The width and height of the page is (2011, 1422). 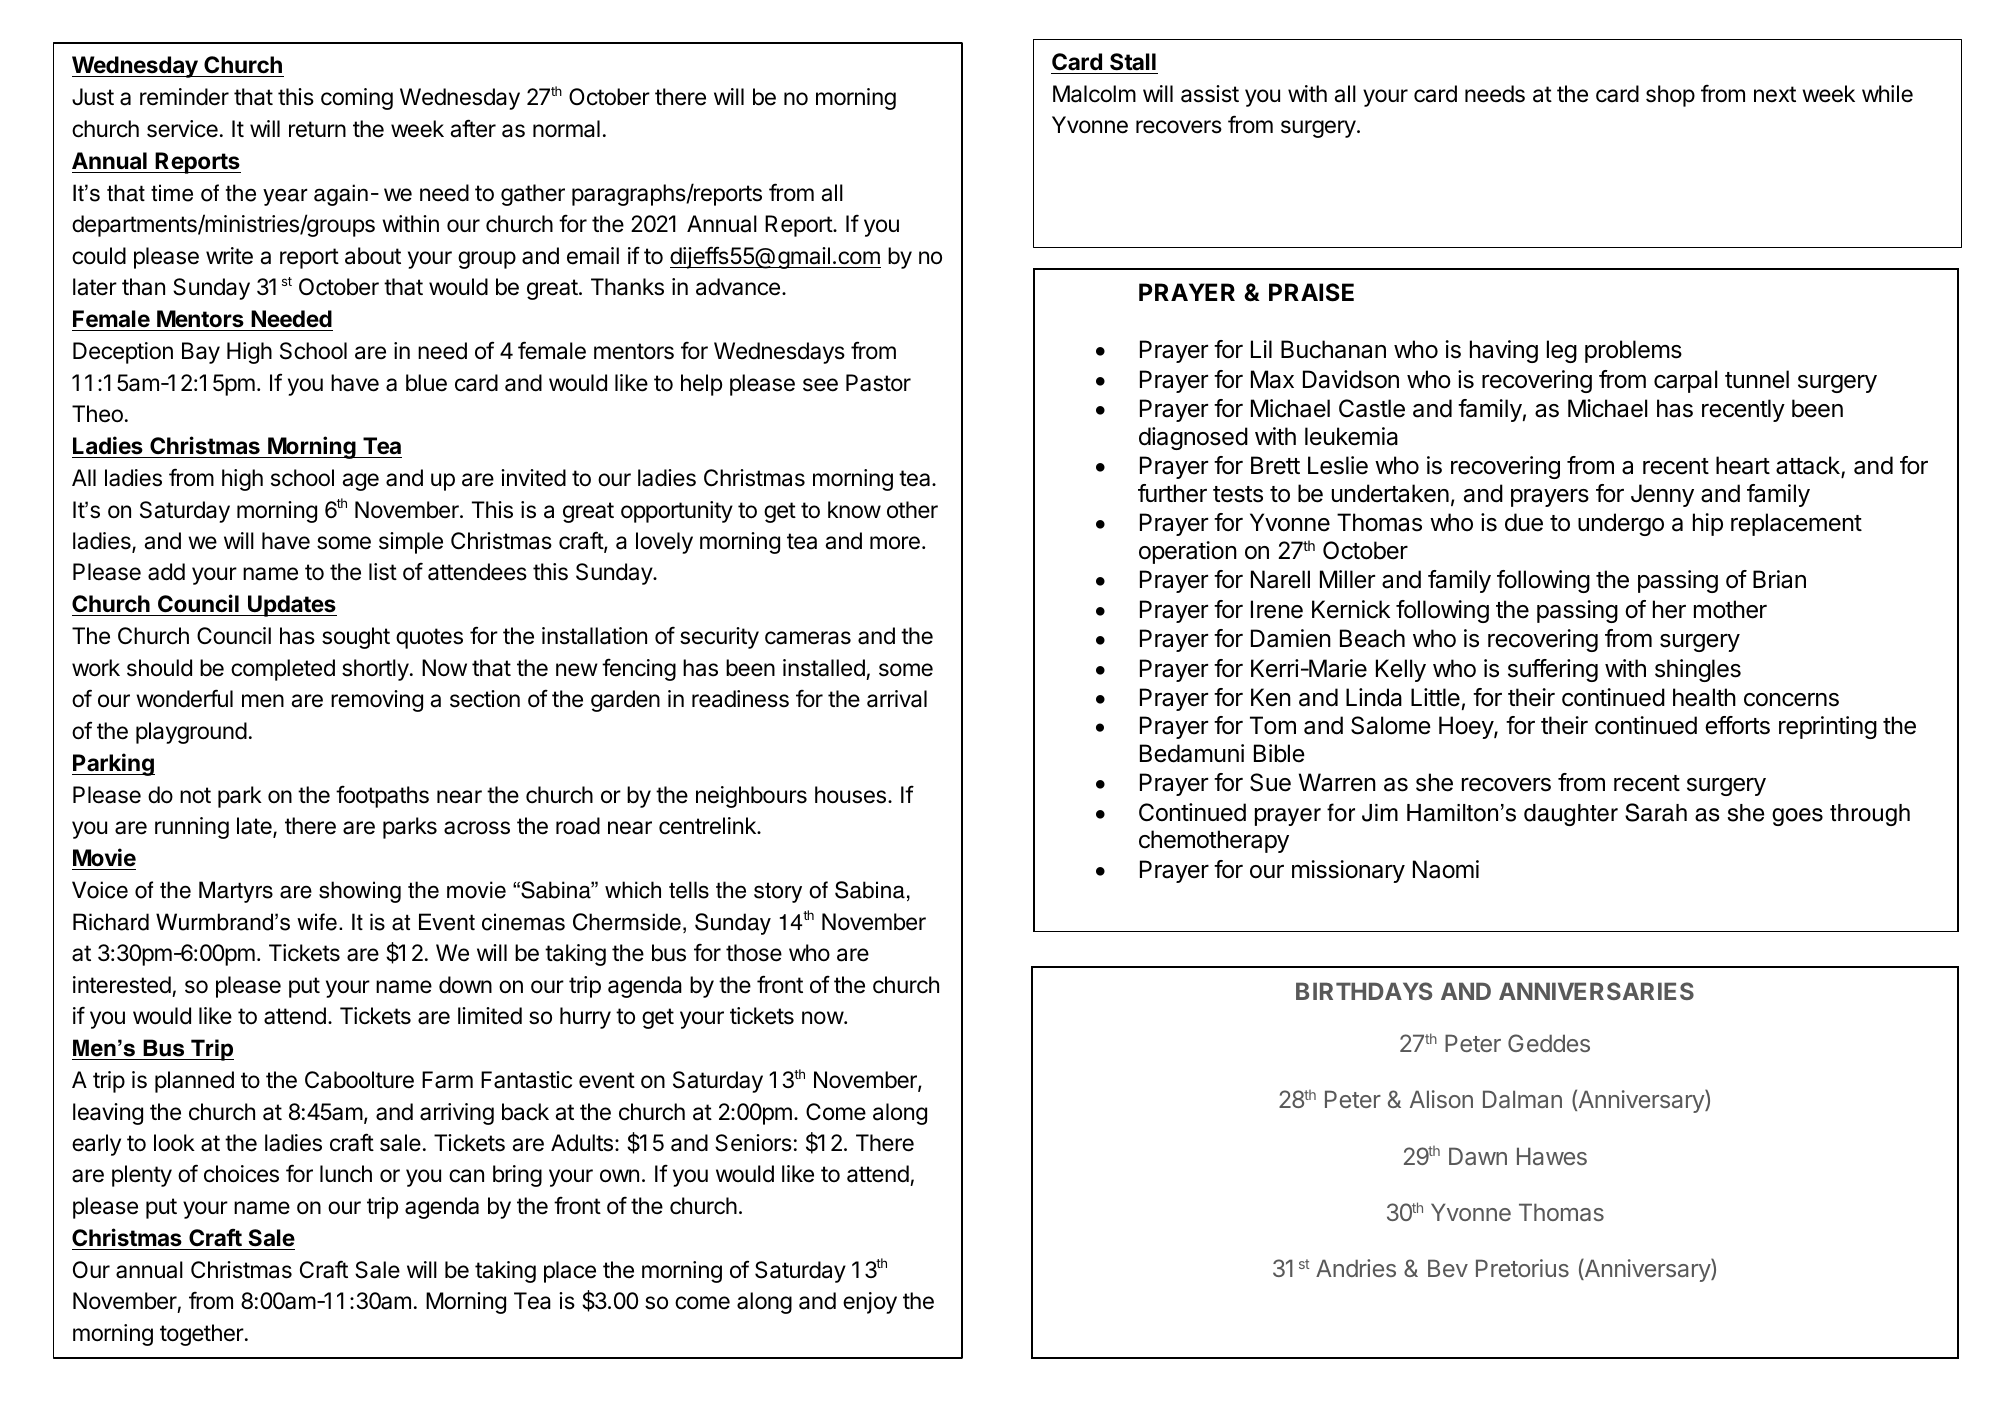 What do you see at coordinates (202, 1335) in the page?
I see `together` at bounding box center [202, 1335].
